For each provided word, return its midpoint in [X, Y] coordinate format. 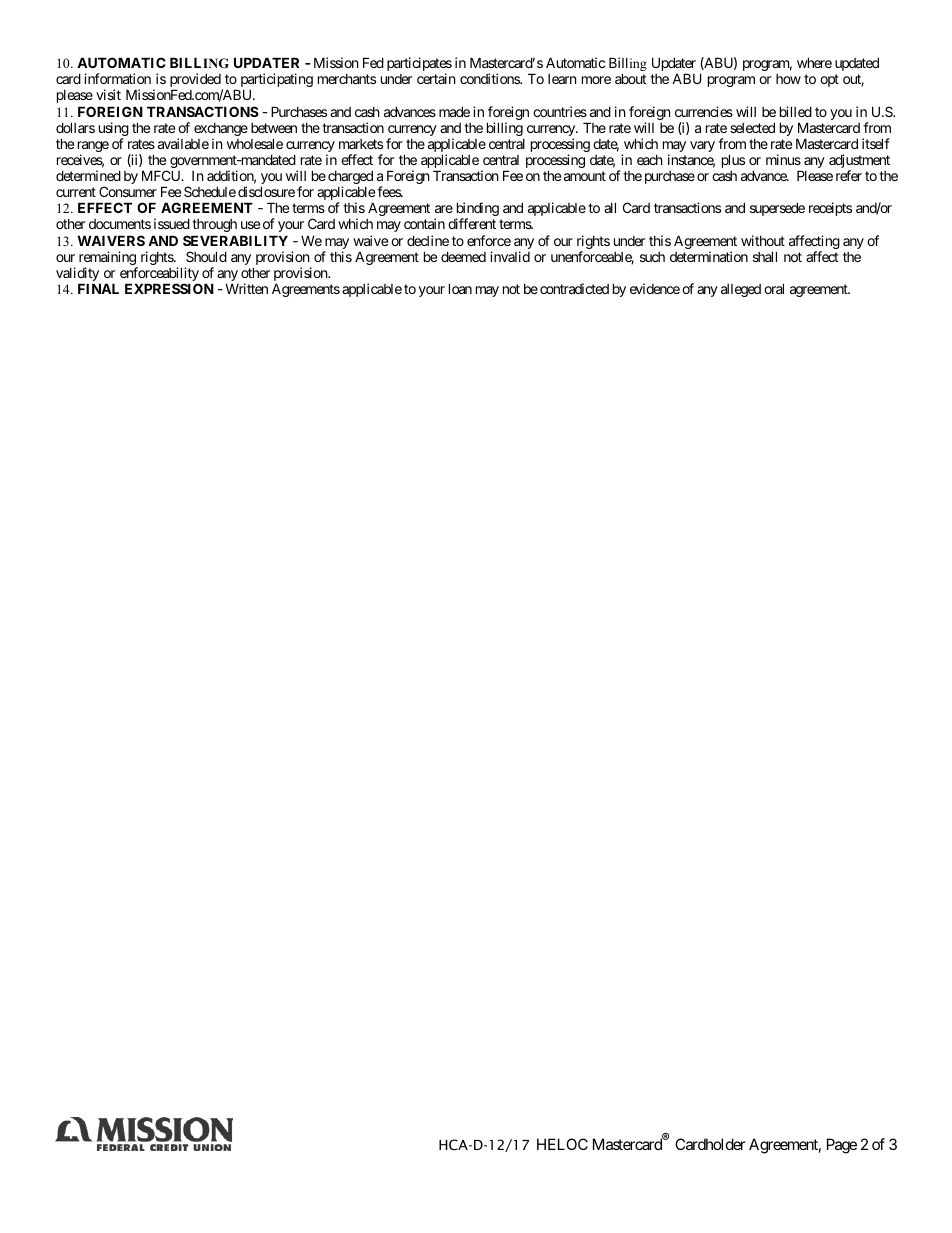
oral [774, 288]
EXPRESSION [169, 288]
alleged [741, 290]
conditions [490, 78]
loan [460, 288]
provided [195, 81]
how [788, 79]
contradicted [574, 288]
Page [842, 1146]
